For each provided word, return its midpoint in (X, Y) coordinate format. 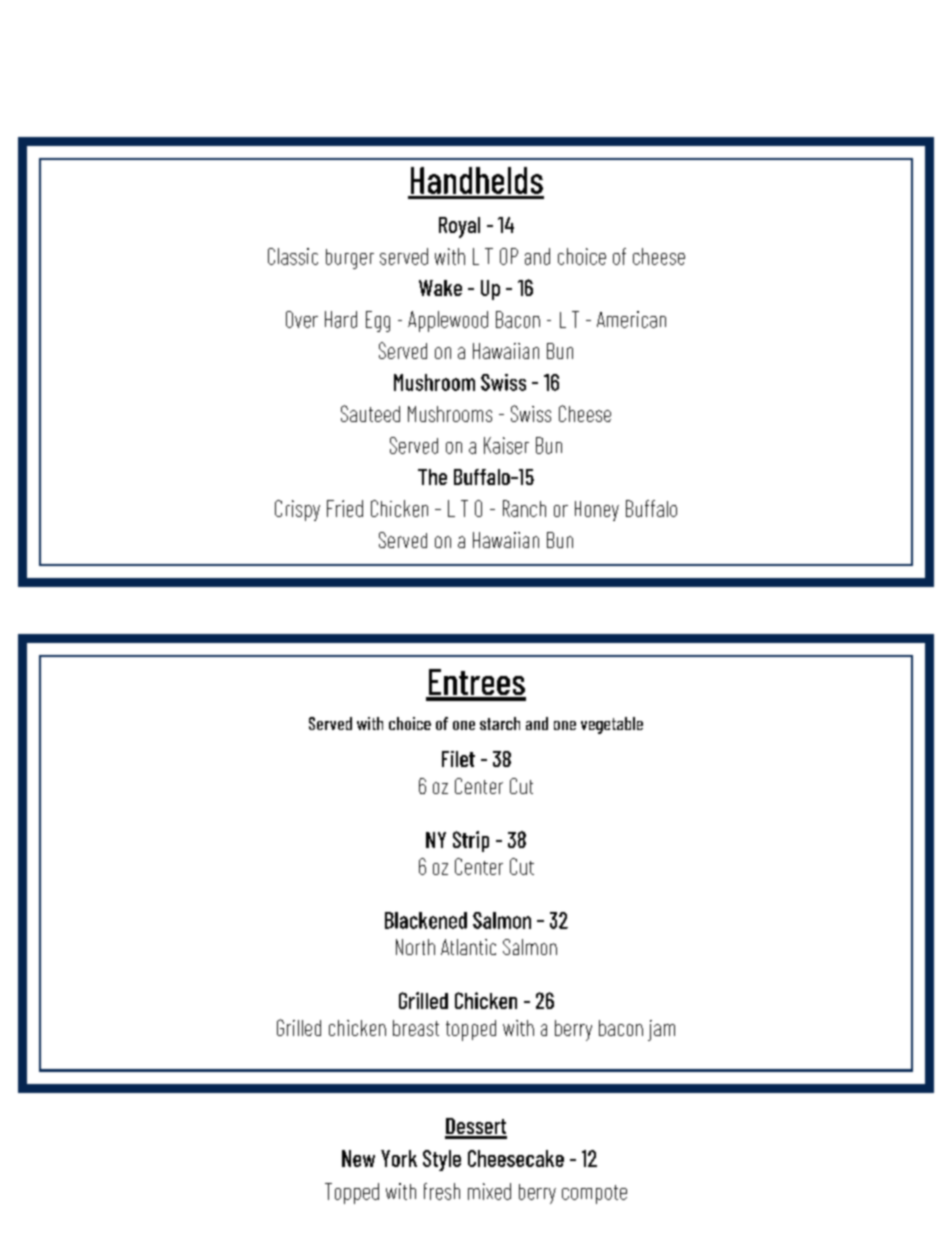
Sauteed (370, 413)
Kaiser (506, 445)
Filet (458, 759)
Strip (471, 841)
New (358, 1158)
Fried (345, 508)
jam (661, 1030)
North (415, 947)
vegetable (612, 725)
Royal (459, 227)
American (631, 319)
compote (594, 1194)
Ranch (524, 508)
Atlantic (468, 947)
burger (350, 259)
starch (500, 723)
